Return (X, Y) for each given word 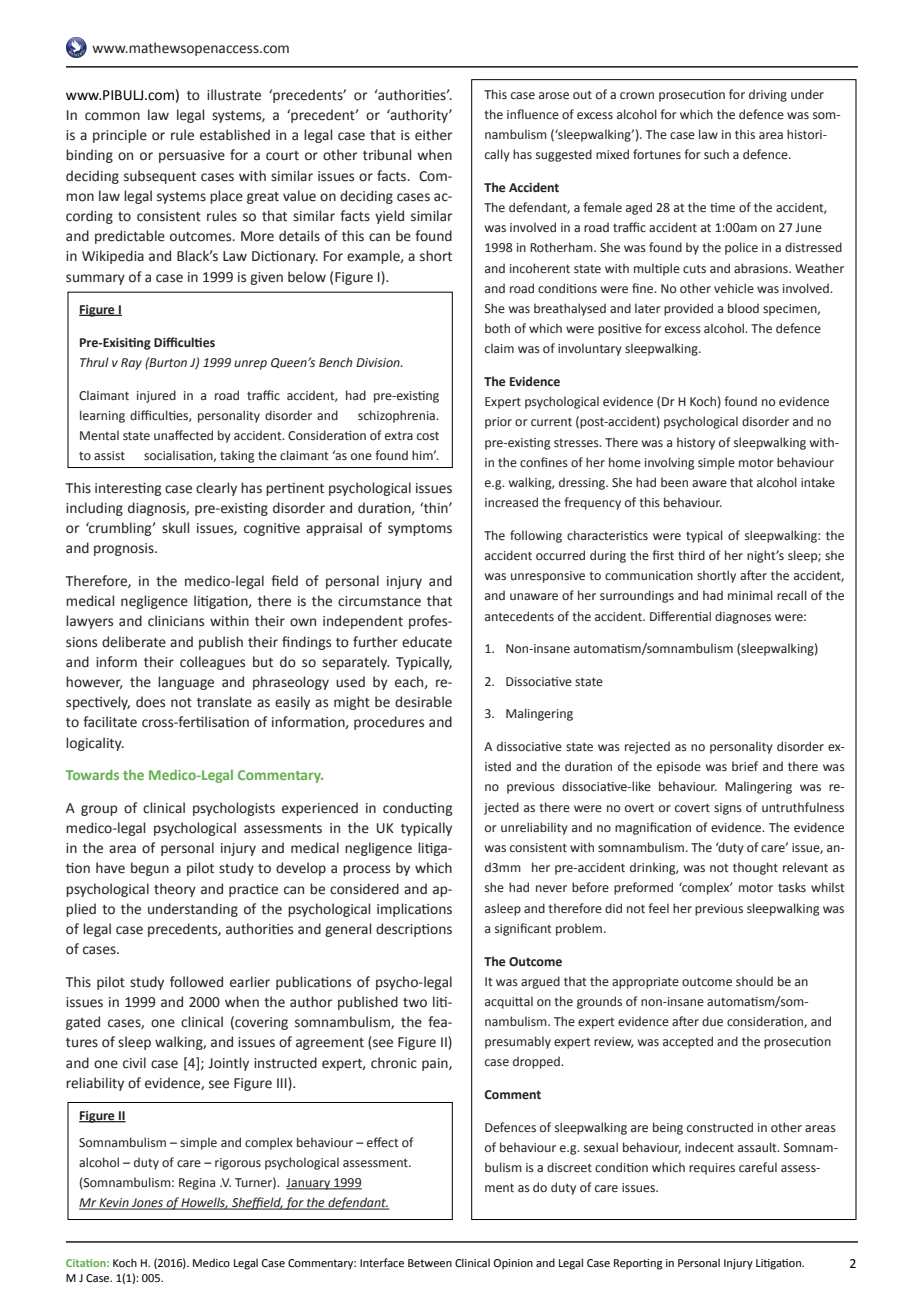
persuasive (192, 156)
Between (430, 1263)
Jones (147, 1204)
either (433, 135)
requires (712, 1169)
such (716, 154)
